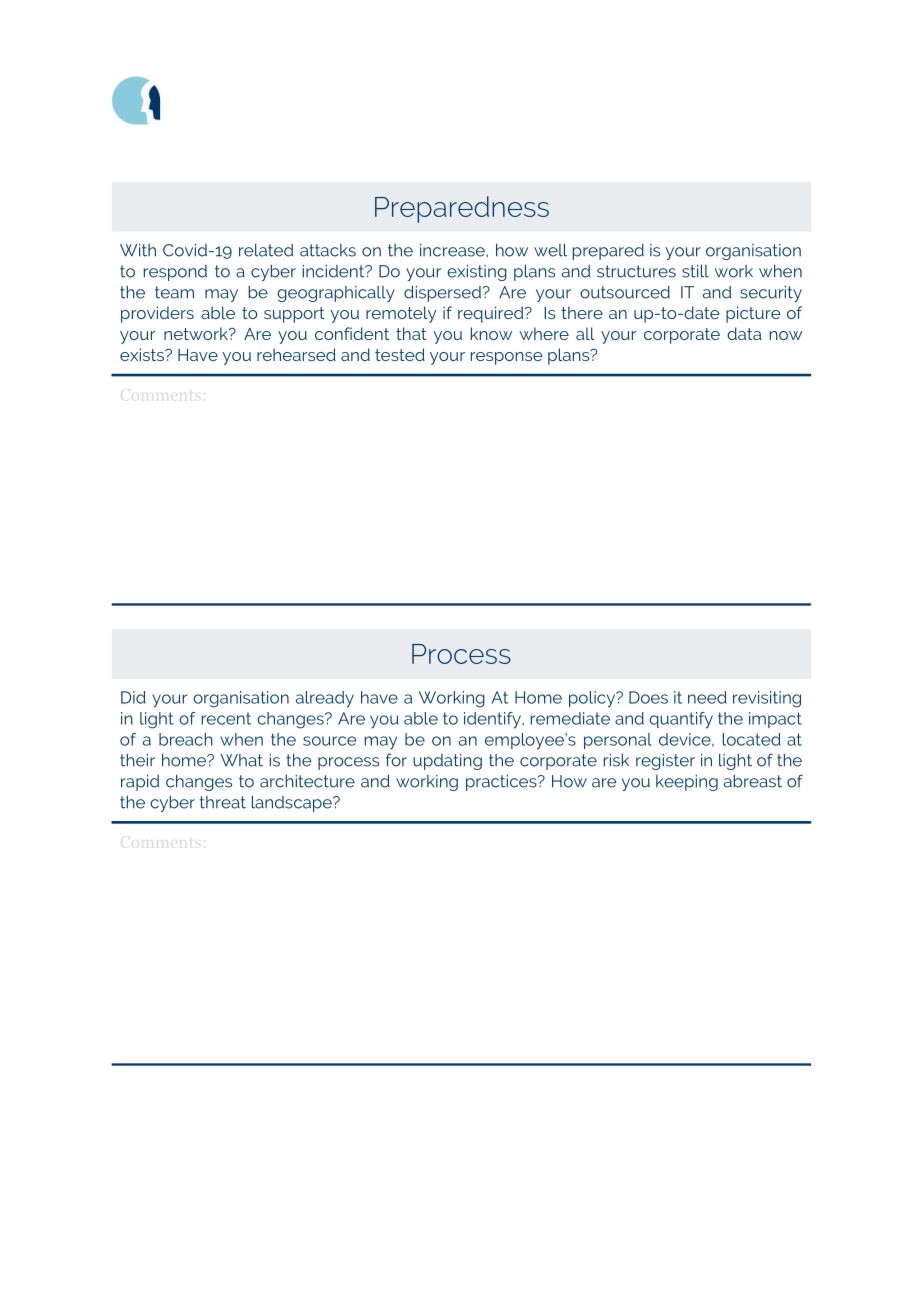 Image resolution: width=924 pixels, height=1308 pixels. What do you see at coordinates (477, 273) in the screenshot?
I see `existing` at bounding box center [477, 273].
